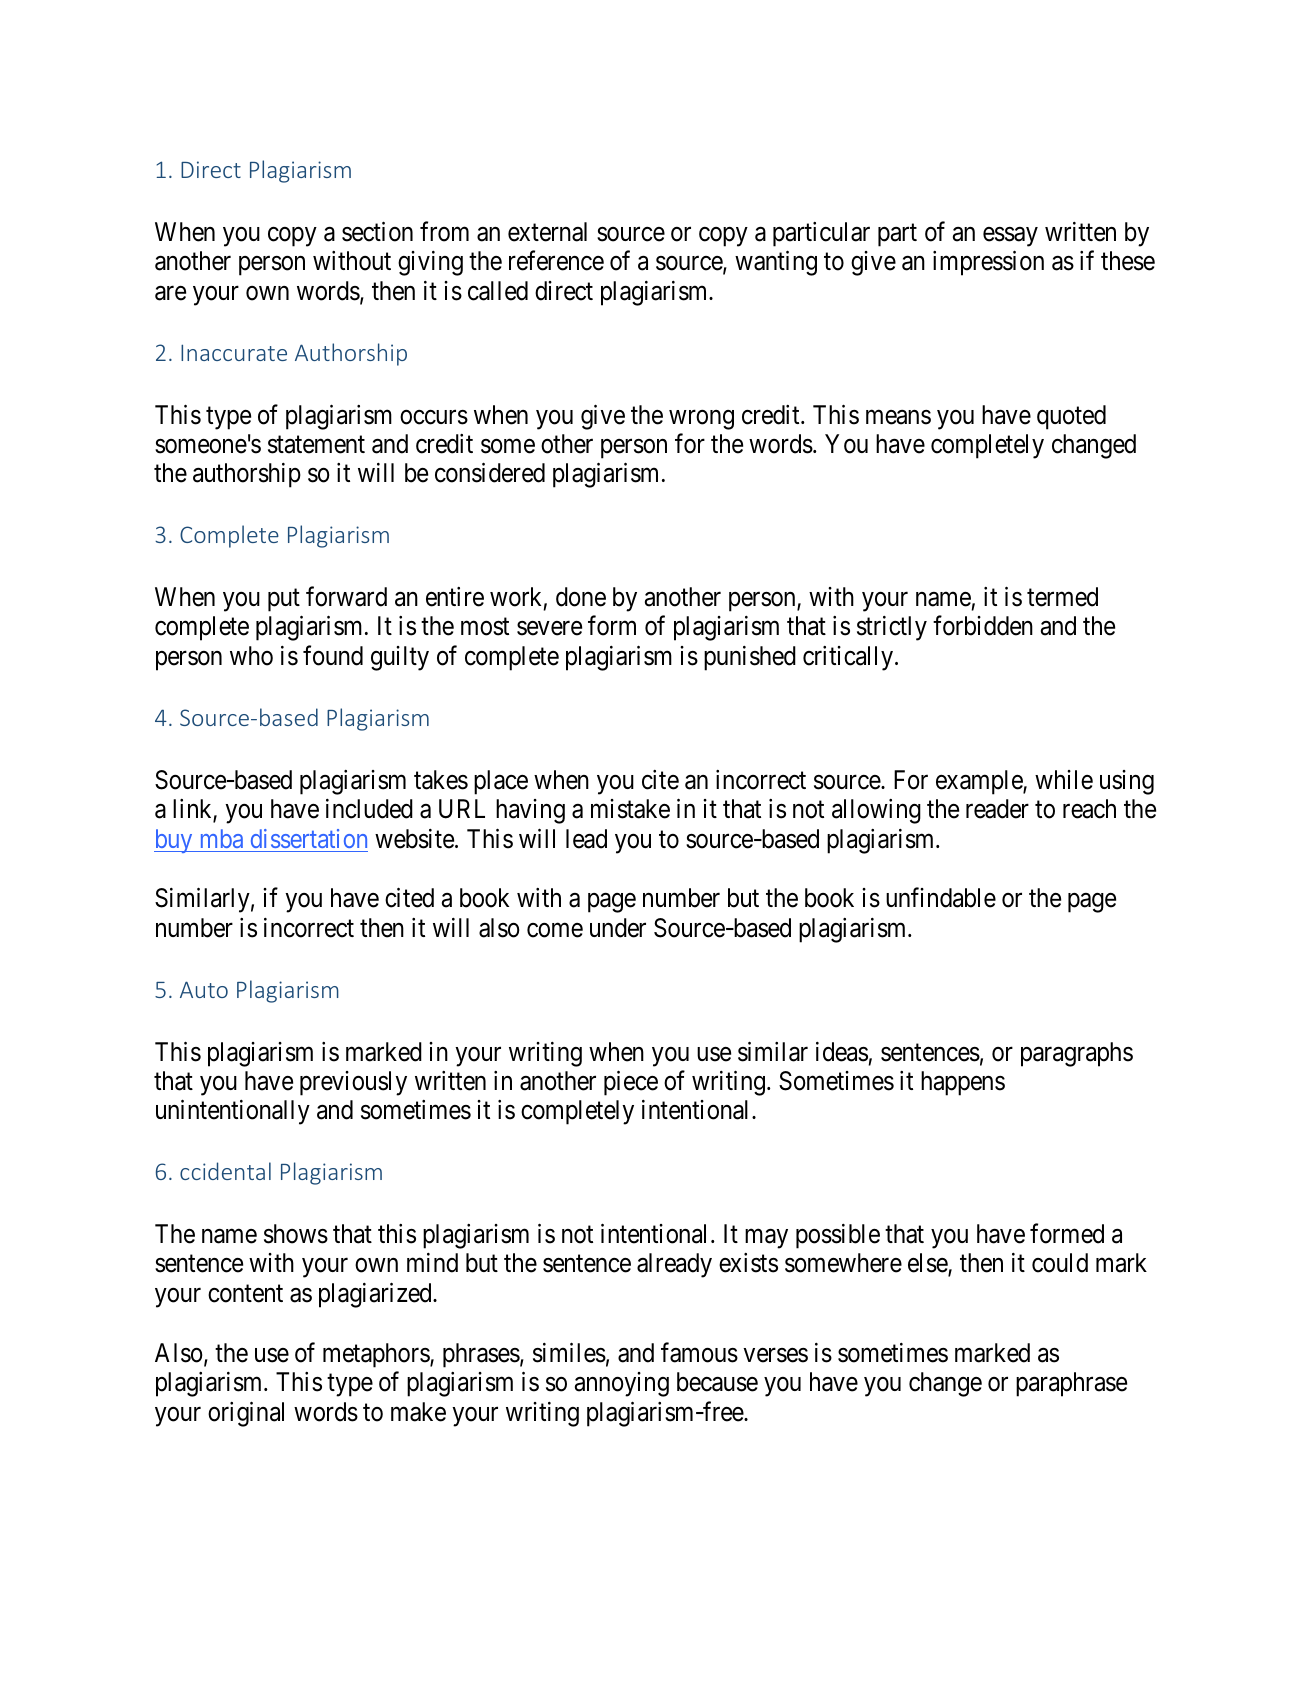 The image size is (1311, 1697). Describe the element at coordinates (556, 261) in the screenshot. I see `reference` at that location.
